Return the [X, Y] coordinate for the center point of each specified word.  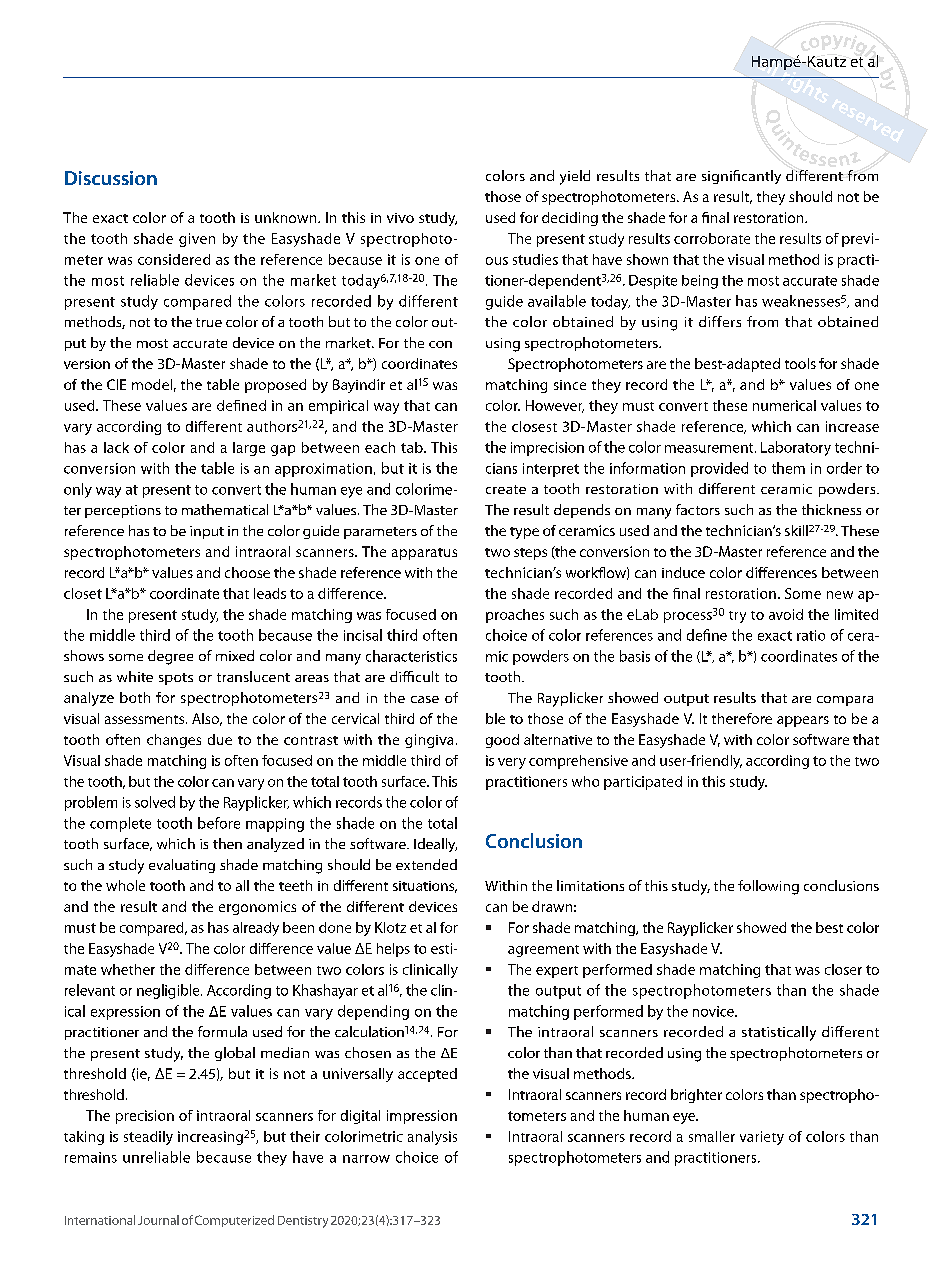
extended [426, 864]
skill [796, 530]
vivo [400, 218]
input [207, 532]
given [197, 240]
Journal [158, 1220]
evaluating [182, 866]
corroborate [712, 238]
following [768, 887]
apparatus [424, 554]
